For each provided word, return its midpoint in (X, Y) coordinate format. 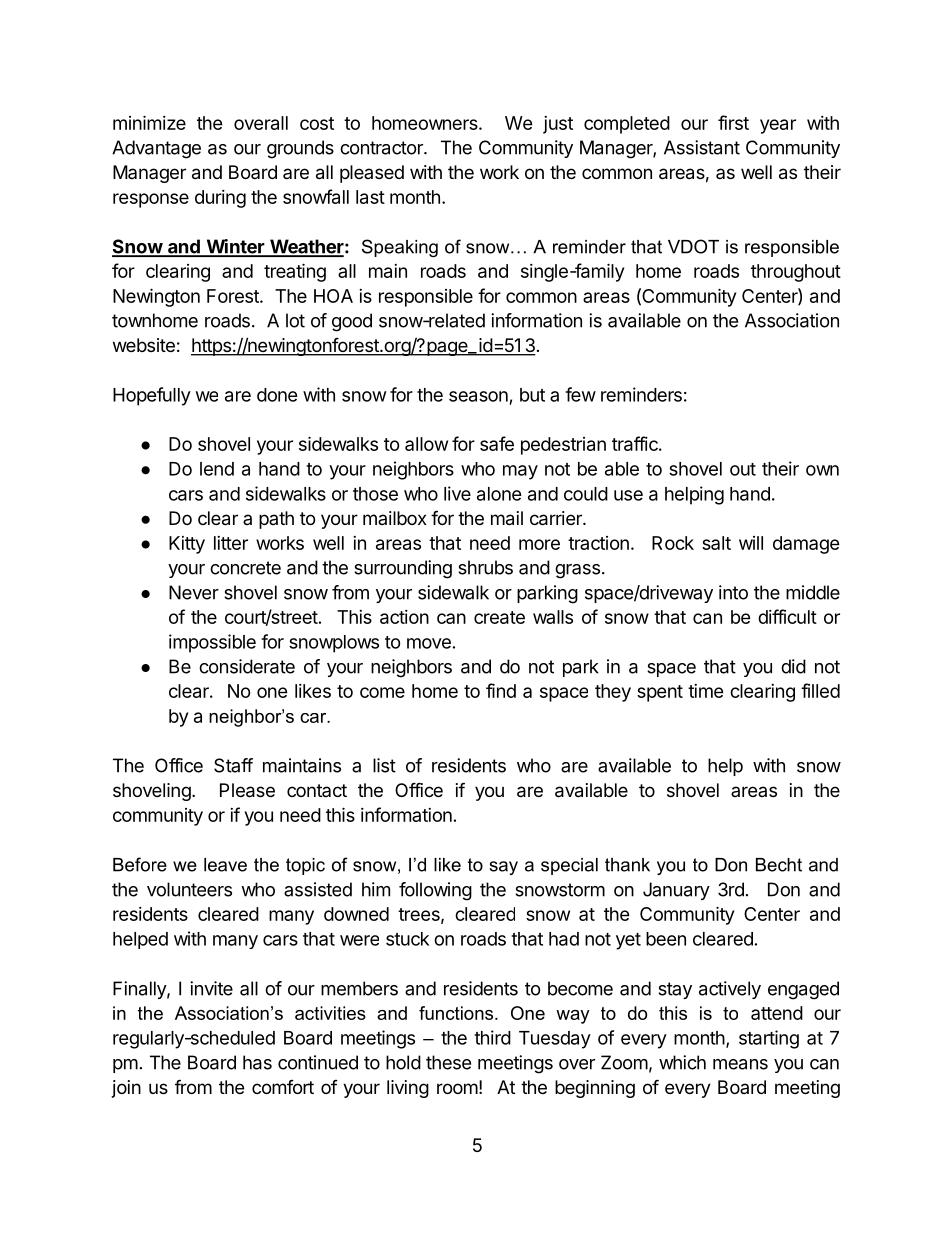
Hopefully (152, 396)
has (257, 1062)
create (499, 617)
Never (194, 592)
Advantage (156, 149)
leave (225, 865)
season (478, 396)
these (448, 1062)
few (580, 394)
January (676, 891)
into (733, 592)
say (503, 868)
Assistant (702, 147)
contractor (382, 148)
